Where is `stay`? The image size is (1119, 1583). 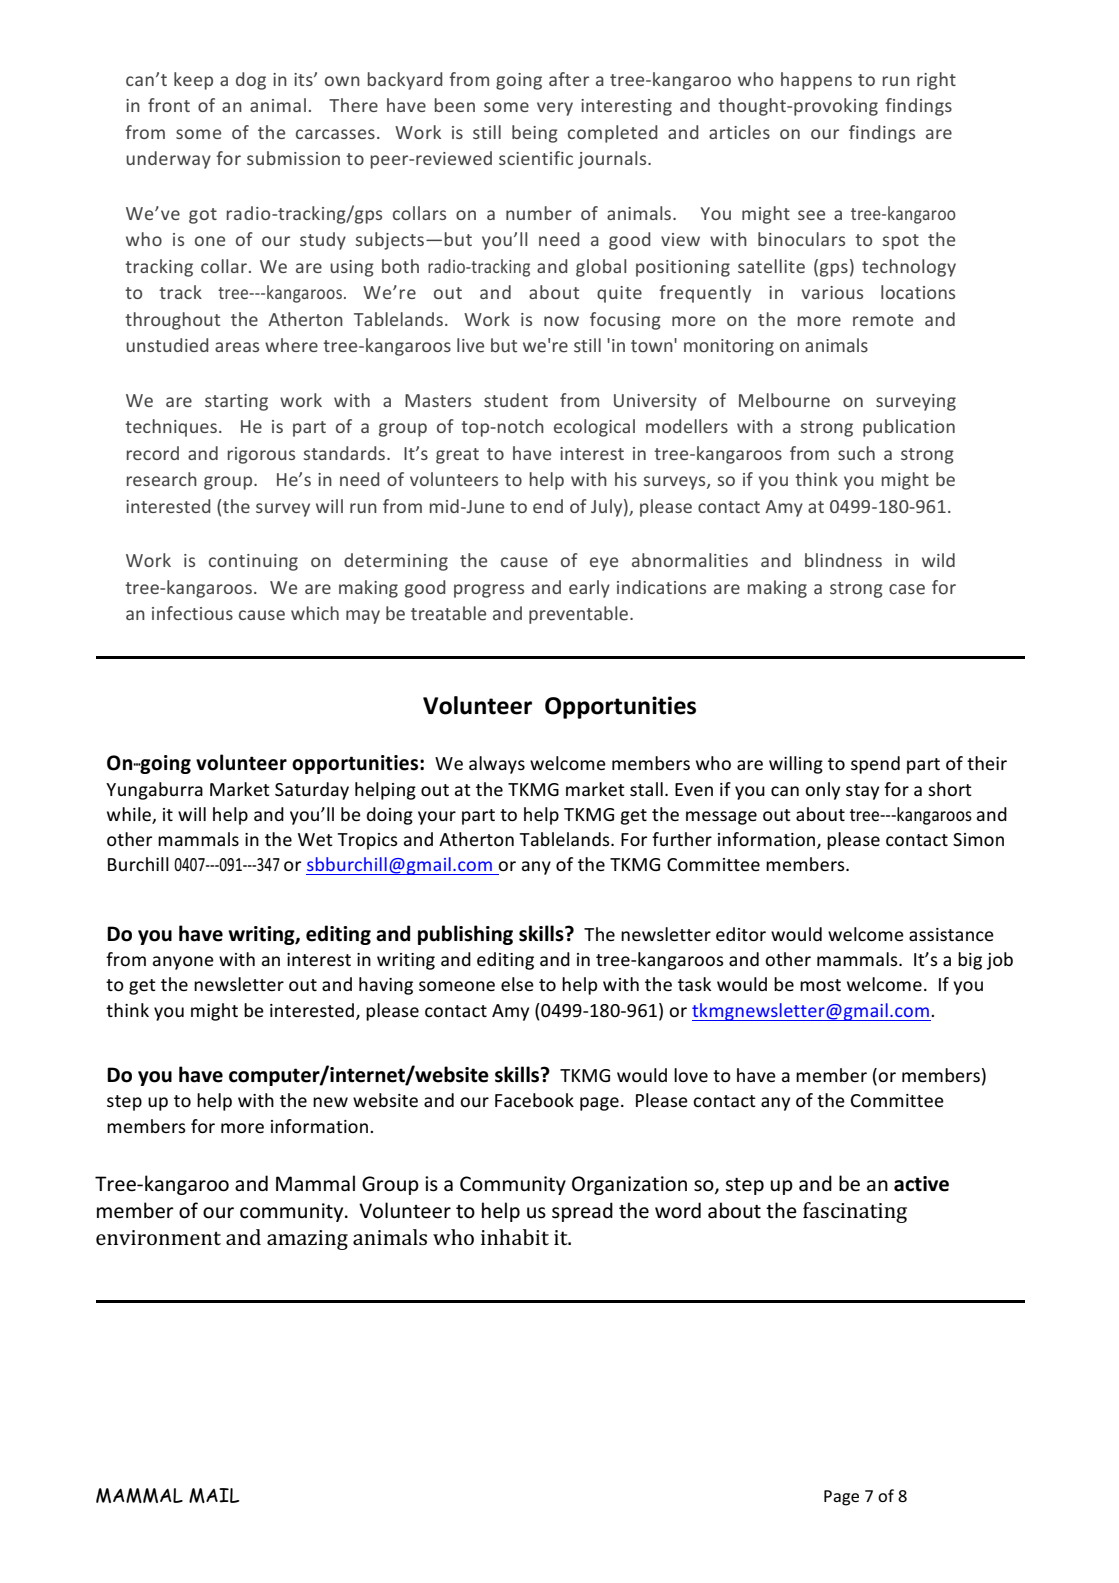 stay is located at coordinates (862, 792).
